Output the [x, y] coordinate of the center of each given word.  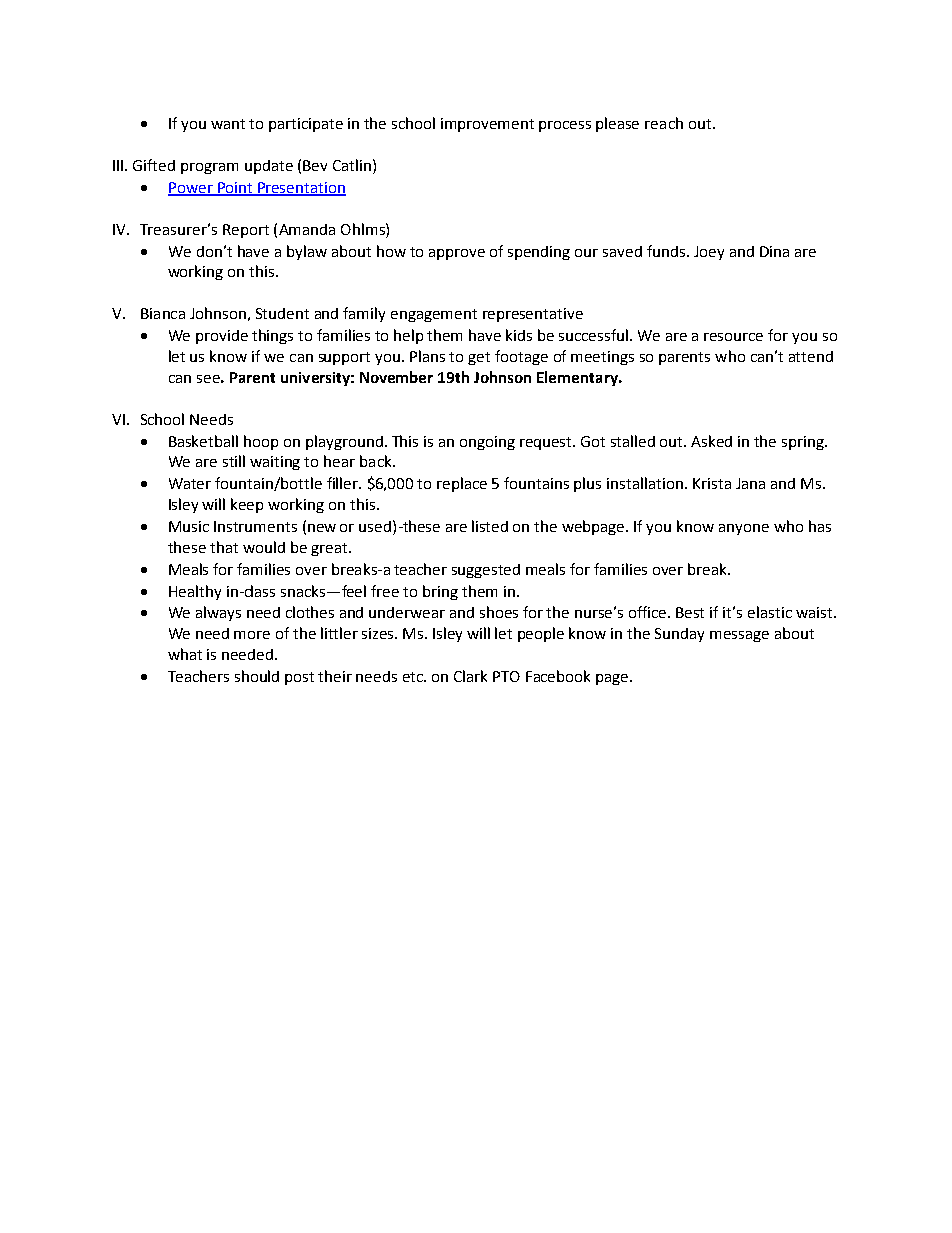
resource [733, 337]
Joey [709, 253]
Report [246, 231]
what [185, 654]
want [228, 124]
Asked [711, 441]
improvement [487, 125]
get [479, 358]
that [224, 547]
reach [664, 123]
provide [222, 337]
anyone [744, 529]
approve [457, 254]
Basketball [203, 441]
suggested [486, 571]
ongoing [487, 443]
